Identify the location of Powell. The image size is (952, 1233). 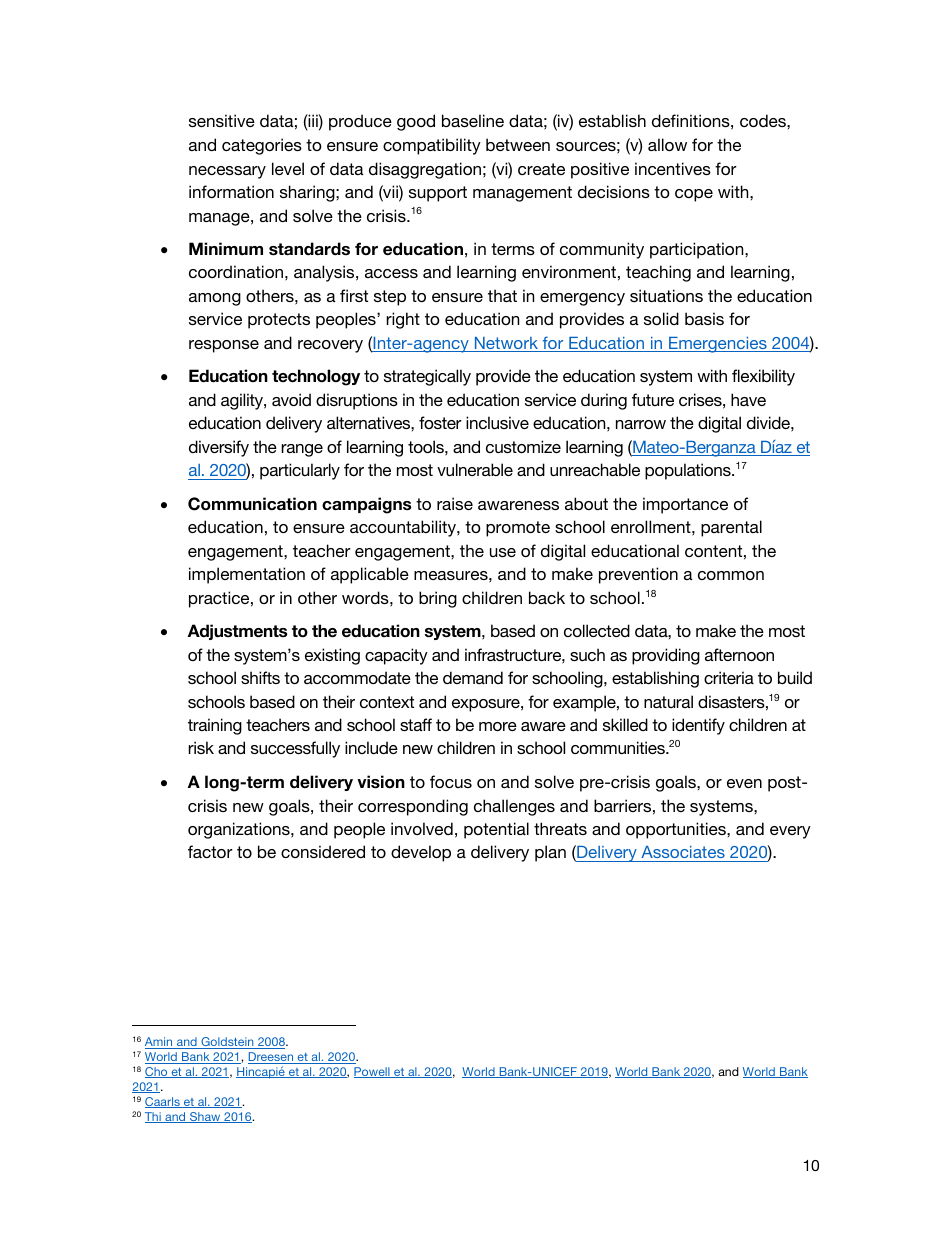
(373, 1072).
